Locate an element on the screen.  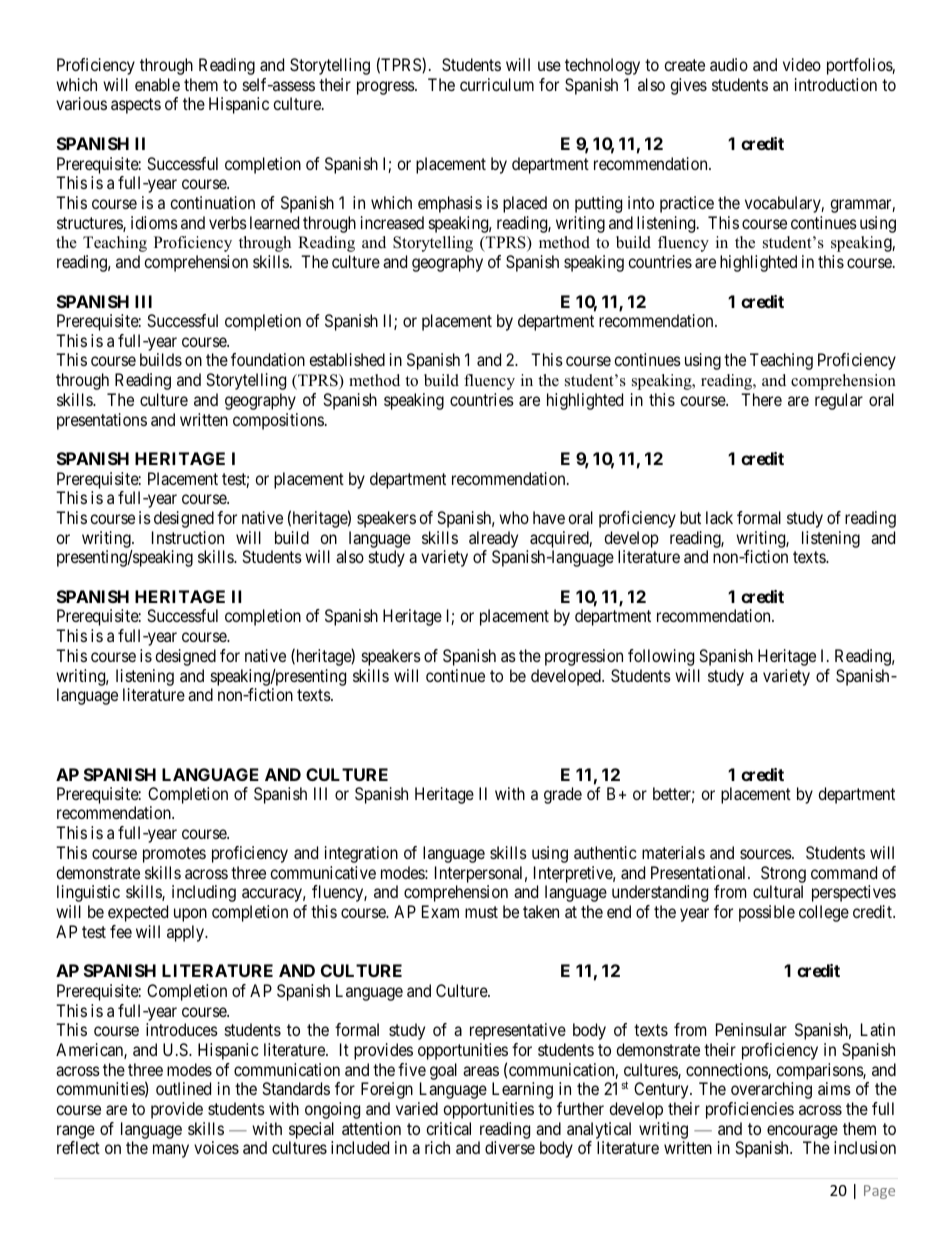
many is located at coordinates (171, 1151).
